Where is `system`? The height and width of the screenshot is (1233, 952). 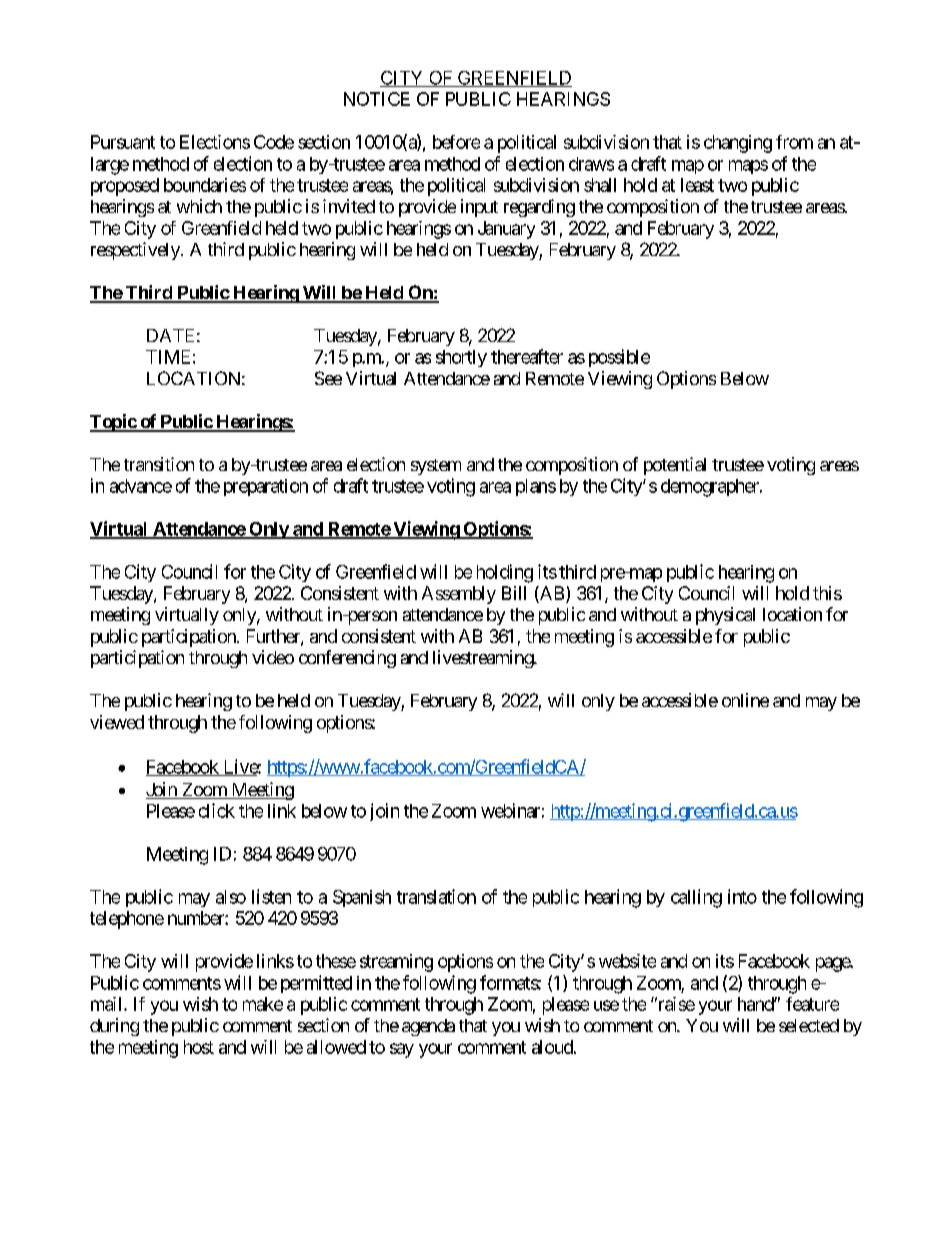 system is located at coordinates (436, 467).
